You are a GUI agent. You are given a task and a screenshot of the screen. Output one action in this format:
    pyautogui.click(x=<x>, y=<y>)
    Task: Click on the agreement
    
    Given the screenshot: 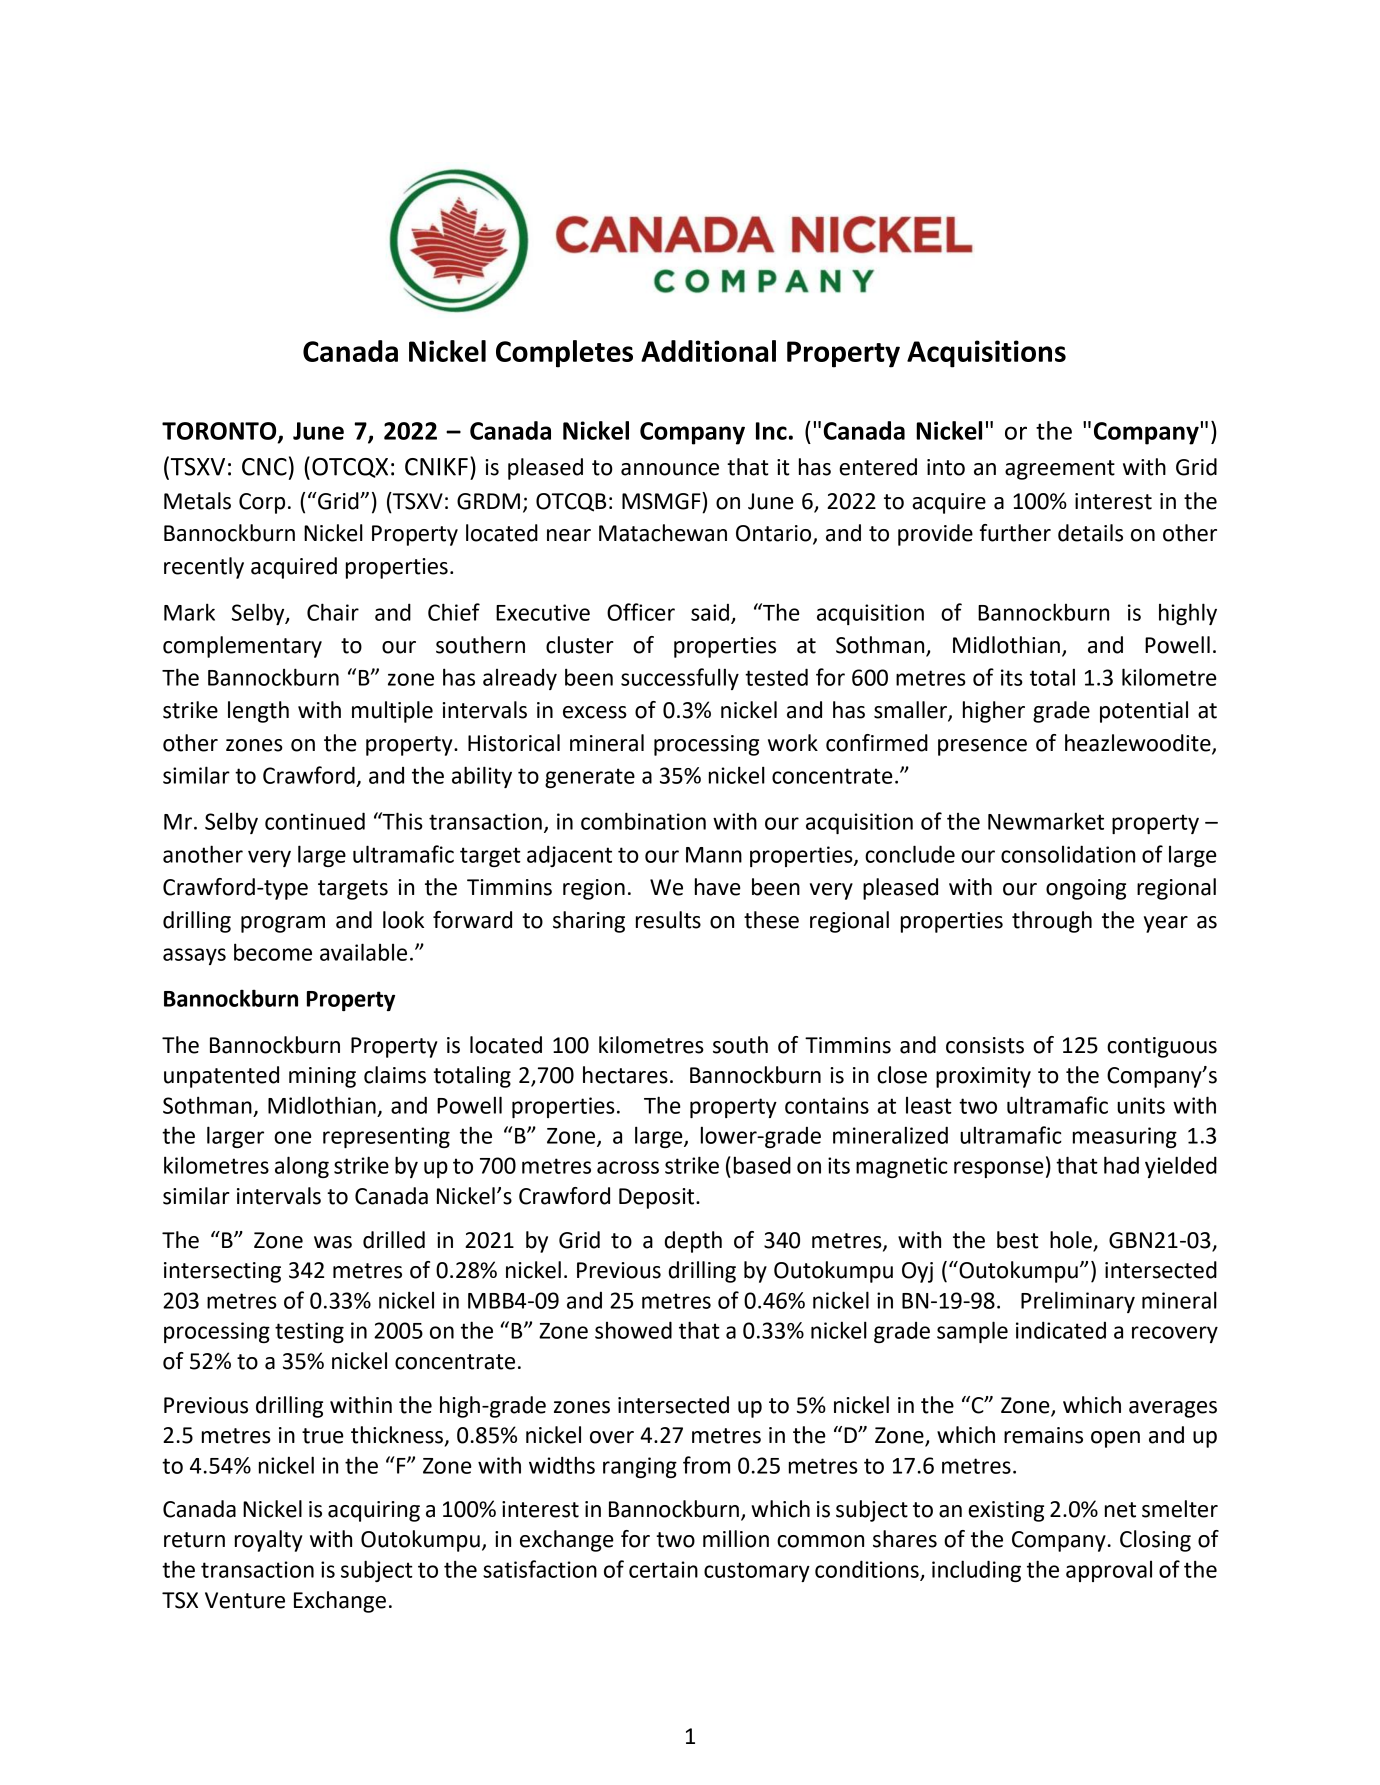 What is the action you would take?
    pyautogui.click(x=1060, y=470)
